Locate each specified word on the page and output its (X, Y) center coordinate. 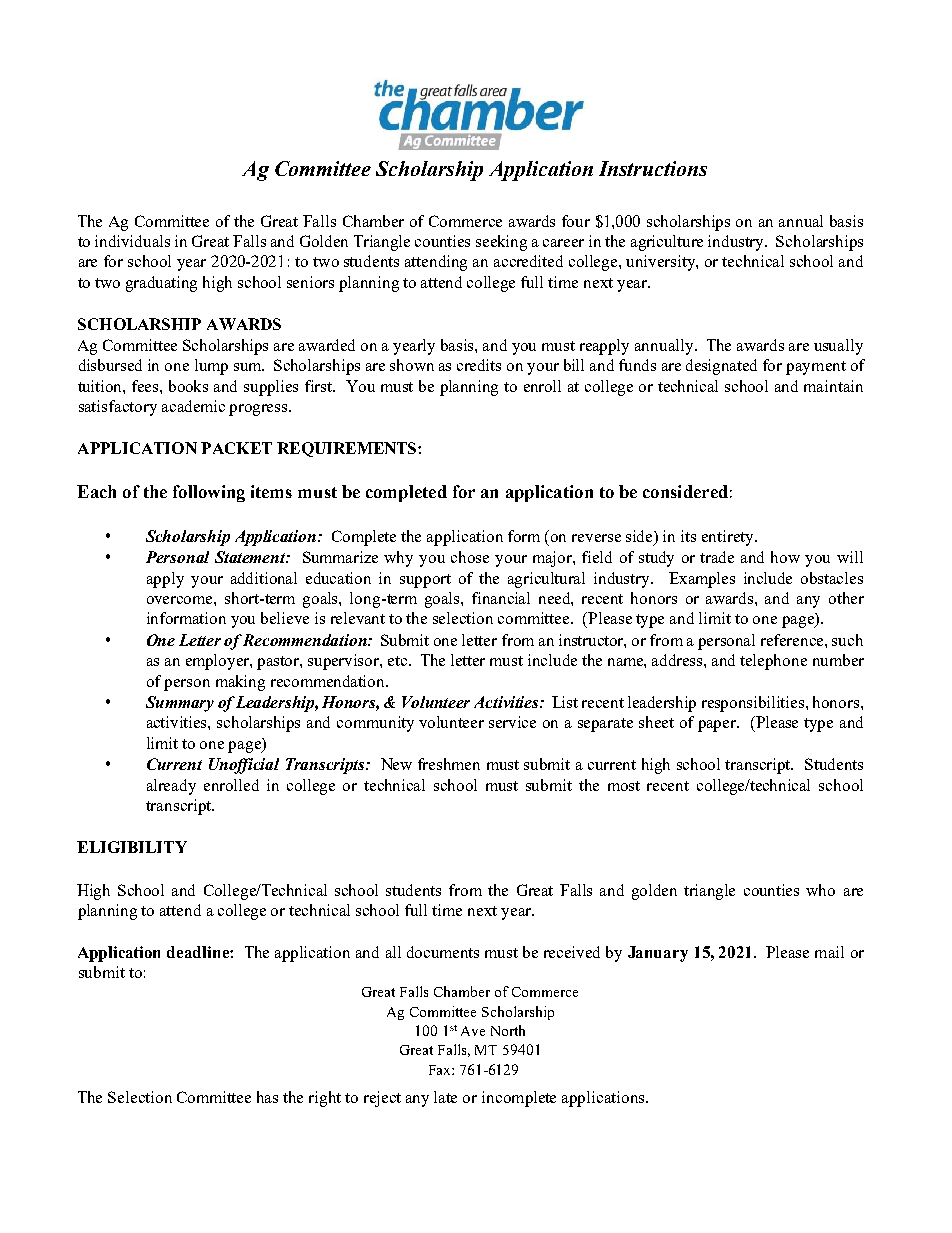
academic (193, 406)
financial (501, 598)
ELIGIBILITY (132, 847)
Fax (441, 1070)
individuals (132, 241)
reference (793, 640)
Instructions (653, 168)
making (240, 683)
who (820, 890)
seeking (501, 243)
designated (721, 367)
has (267, 1097)
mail (829, 952)
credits (479, 365)
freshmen (449, 764)
